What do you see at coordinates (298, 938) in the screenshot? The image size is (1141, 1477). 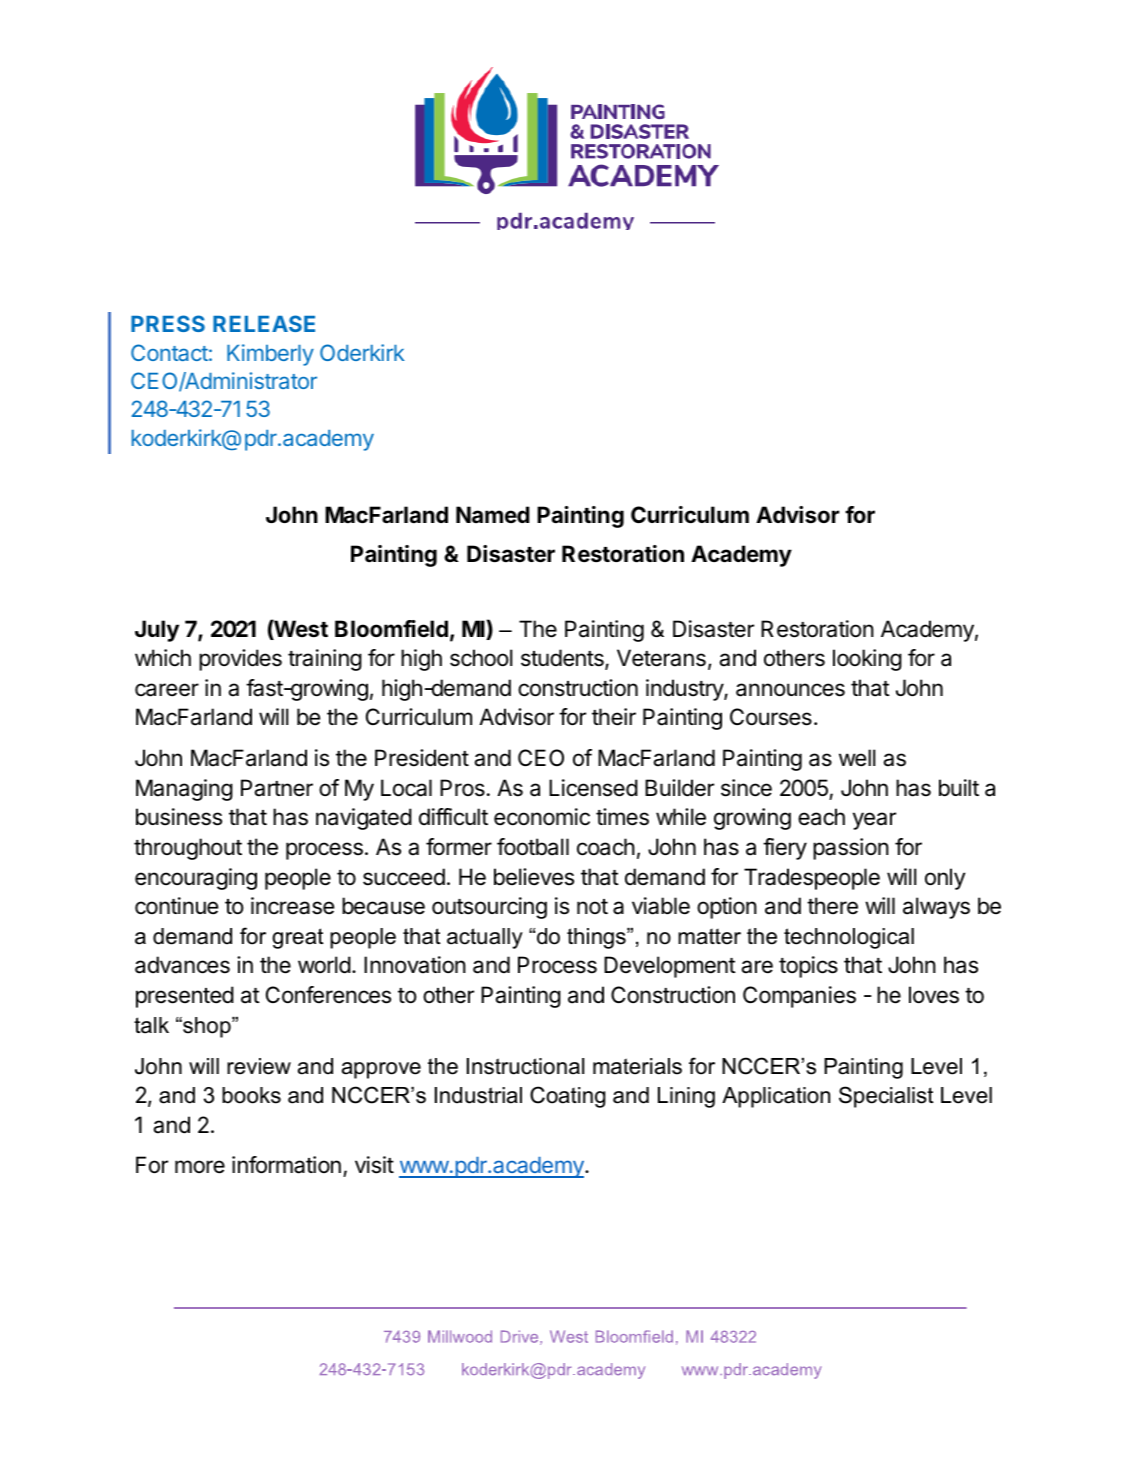 I see `great` at bounding box center [298, 938].
